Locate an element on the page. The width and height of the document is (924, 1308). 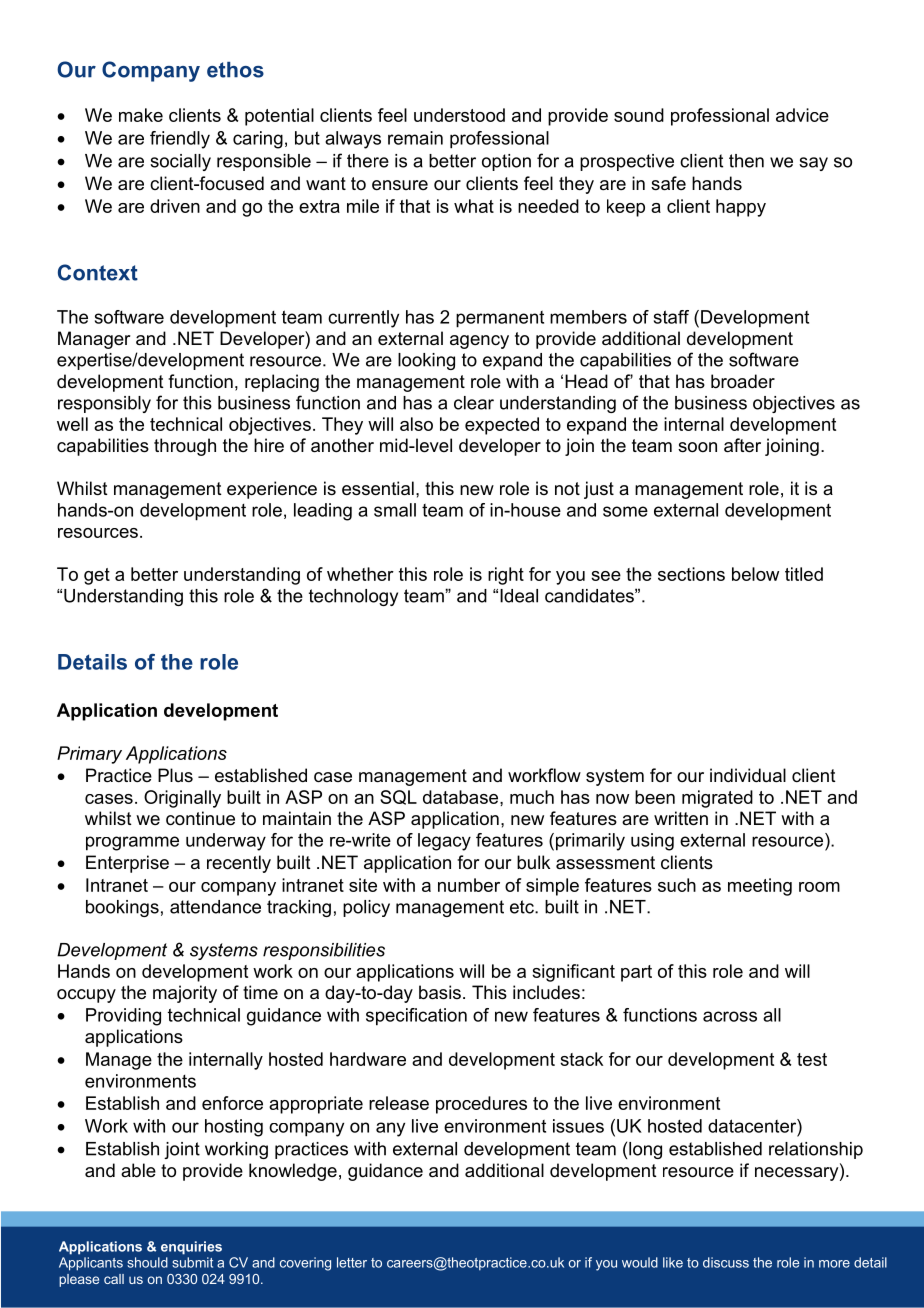
Ideal is located at coordinates (519, 596).
